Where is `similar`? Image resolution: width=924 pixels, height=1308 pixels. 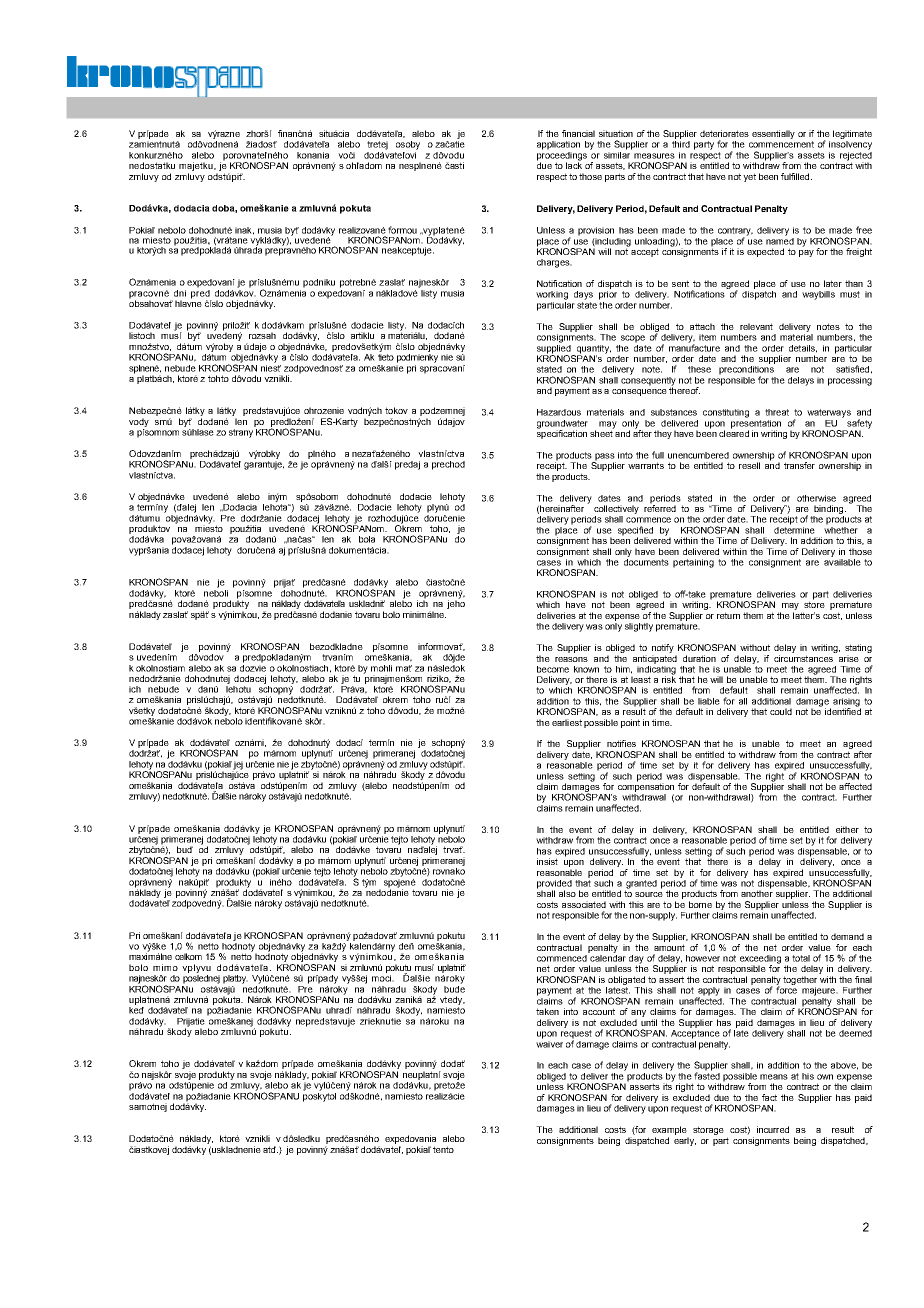
similar is located at coordinates (618, 154).
